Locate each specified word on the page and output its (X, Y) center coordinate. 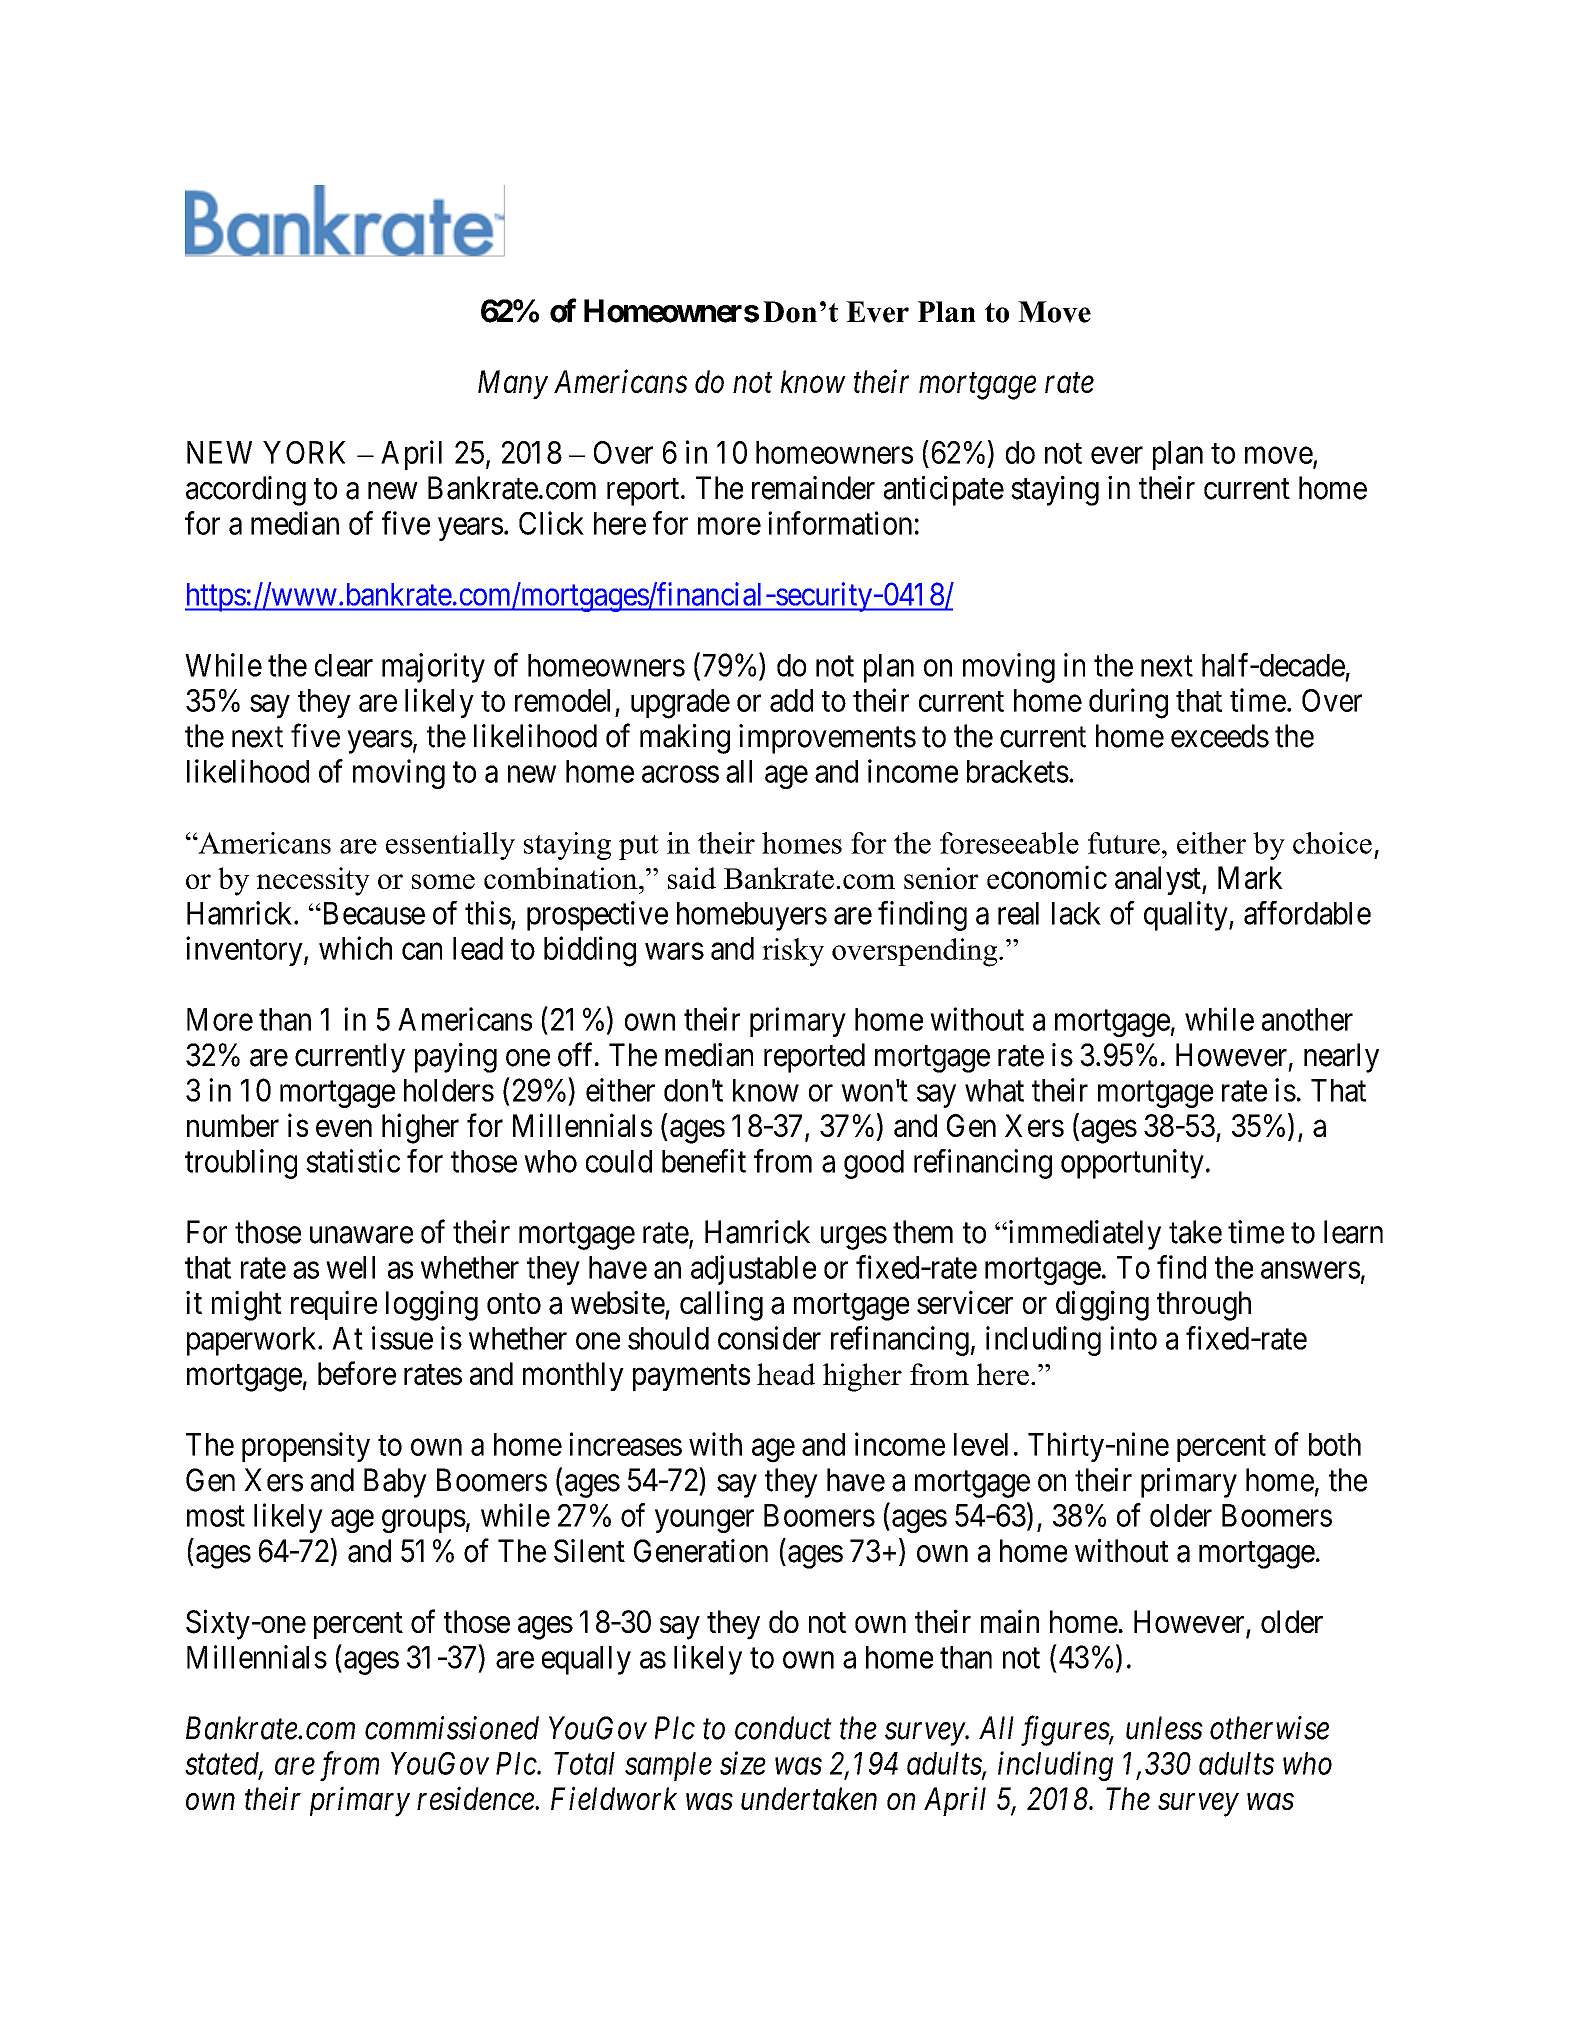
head (786, 1374)
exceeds (1220, 736)
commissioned (452, 1728)
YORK (304, 452)
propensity (306, 1447)
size (743, 1763)
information (840, 523)
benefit (704, 1161)
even (344, 1128)
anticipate (944, 491)
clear (344, 665)
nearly (1341, 1058)
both (1335, 1444)
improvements (827, 739)
